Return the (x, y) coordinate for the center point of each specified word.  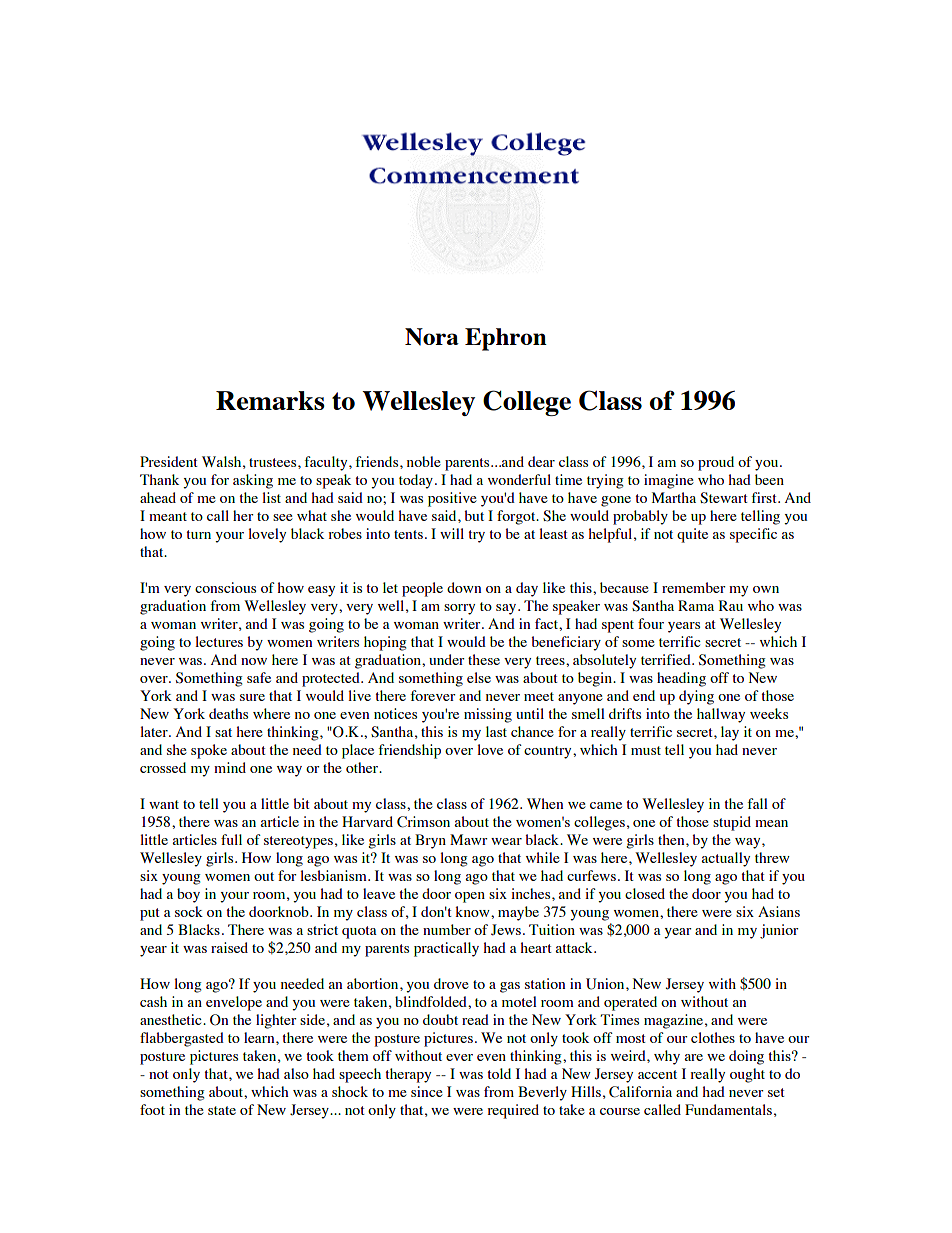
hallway (721, 715)
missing (488, 715)
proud (716, 463)
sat (223, 732)
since (427, 1091)
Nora (432, 337)
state (222, 1110)
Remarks (270, 400)
